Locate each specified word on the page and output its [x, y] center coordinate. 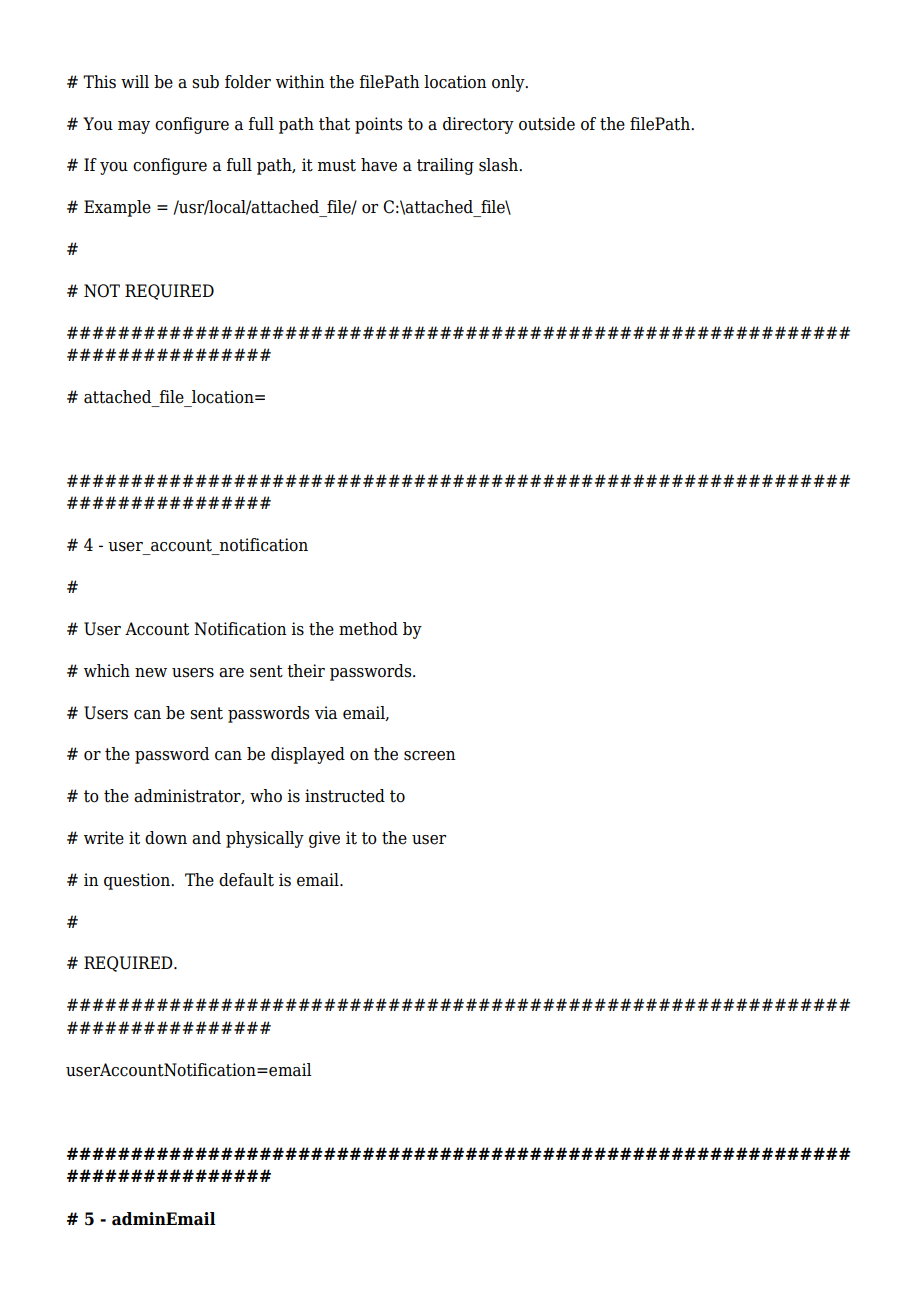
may [134, 127]
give [324, 839]
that [334, 124]
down [166, 838]
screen [430, 756]
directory [478, 125]
